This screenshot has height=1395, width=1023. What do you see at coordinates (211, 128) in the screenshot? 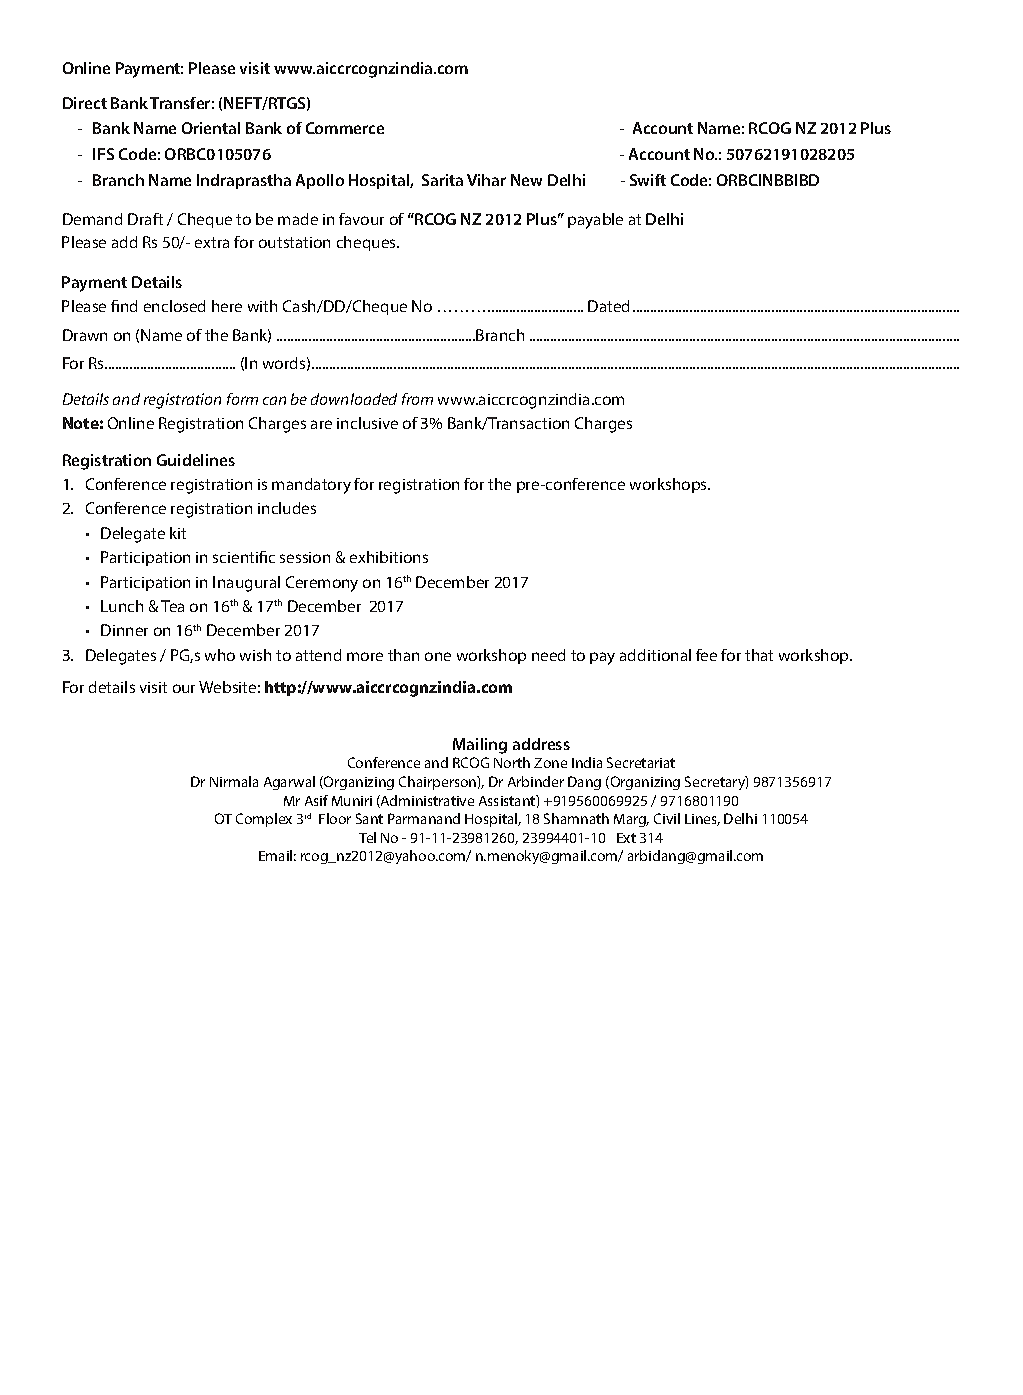
I see `Oriental` at bounding box center [211, 128].
